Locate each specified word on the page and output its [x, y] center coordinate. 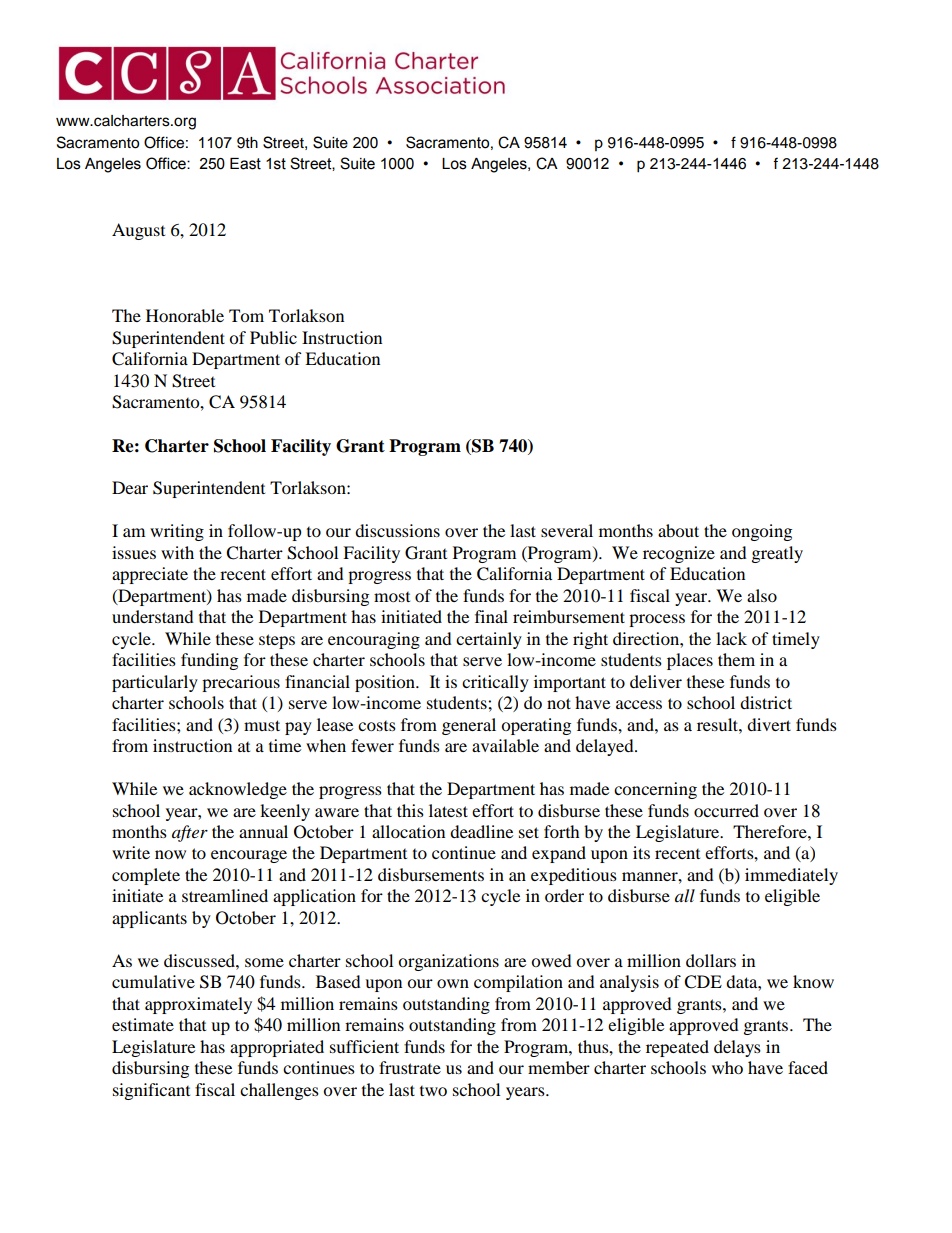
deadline [481, 831]
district [766, 702]
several [567, 530]
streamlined [225, 895]
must [262, 725]
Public [273, 337]
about [678, 530]
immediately [791, 876]
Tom [246, 315]
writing [177, 532]
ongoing [762, 532]
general [469, 726]
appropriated [277, 1048]
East [245, 164]
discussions [397, 530]
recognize [679, 554]
